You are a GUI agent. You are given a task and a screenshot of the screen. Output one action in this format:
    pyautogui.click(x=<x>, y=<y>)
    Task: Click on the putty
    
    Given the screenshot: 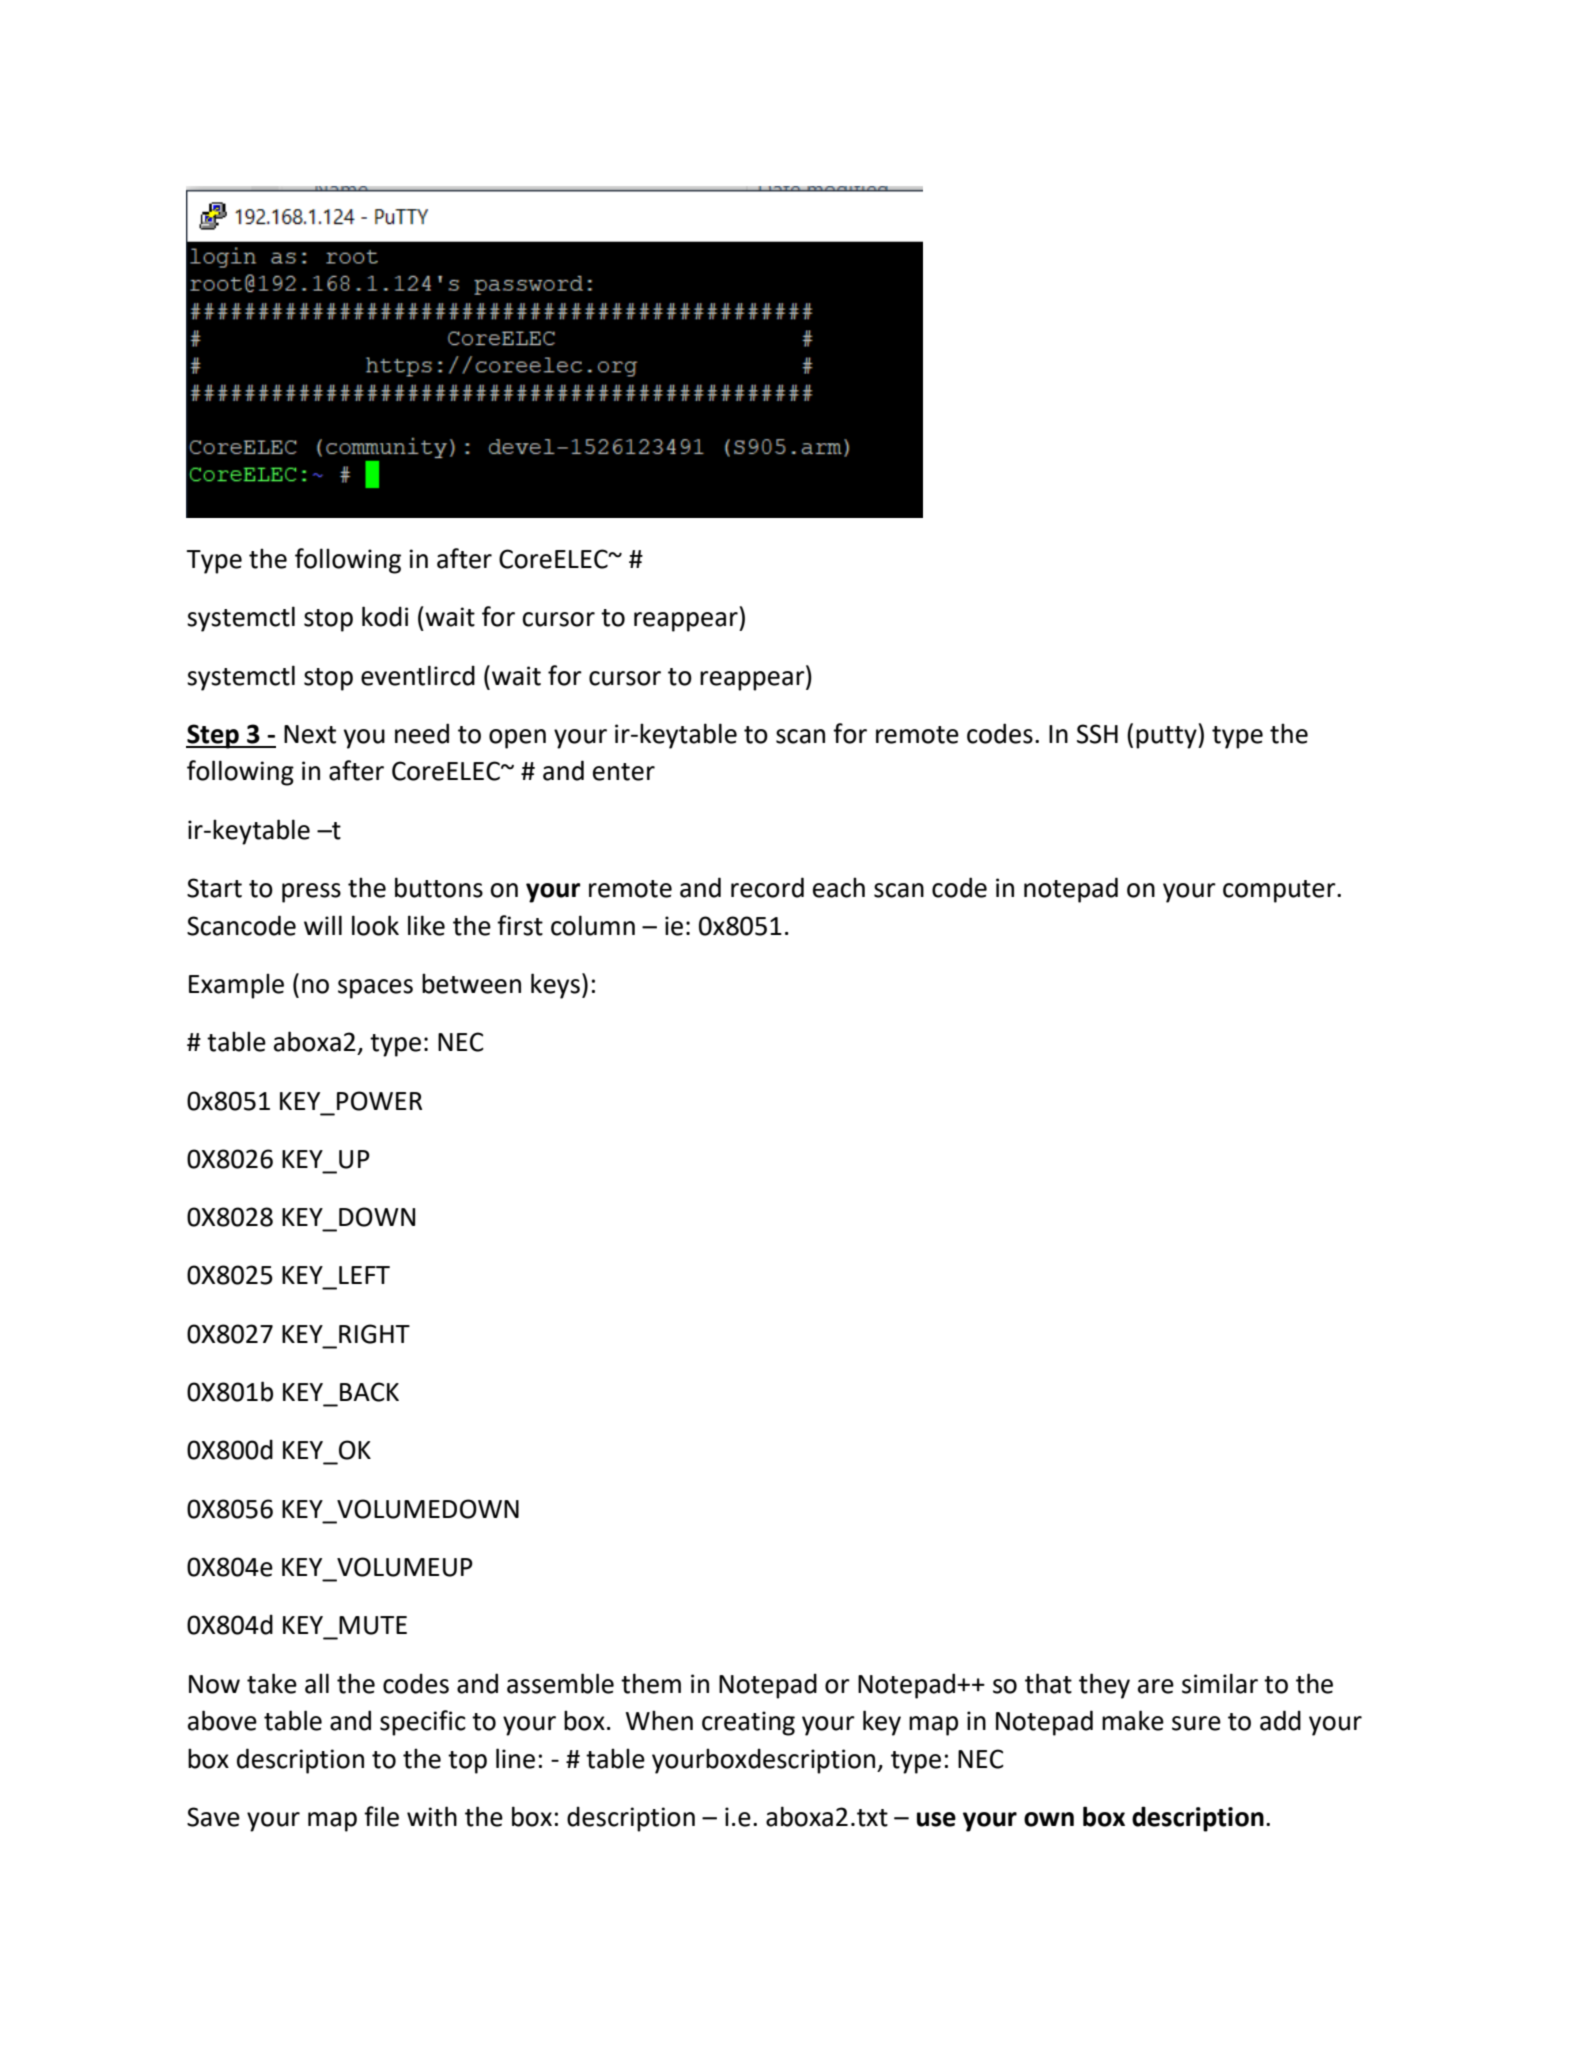 What is the action you would take?
    pyautogui.click(x=1167, y=737)
